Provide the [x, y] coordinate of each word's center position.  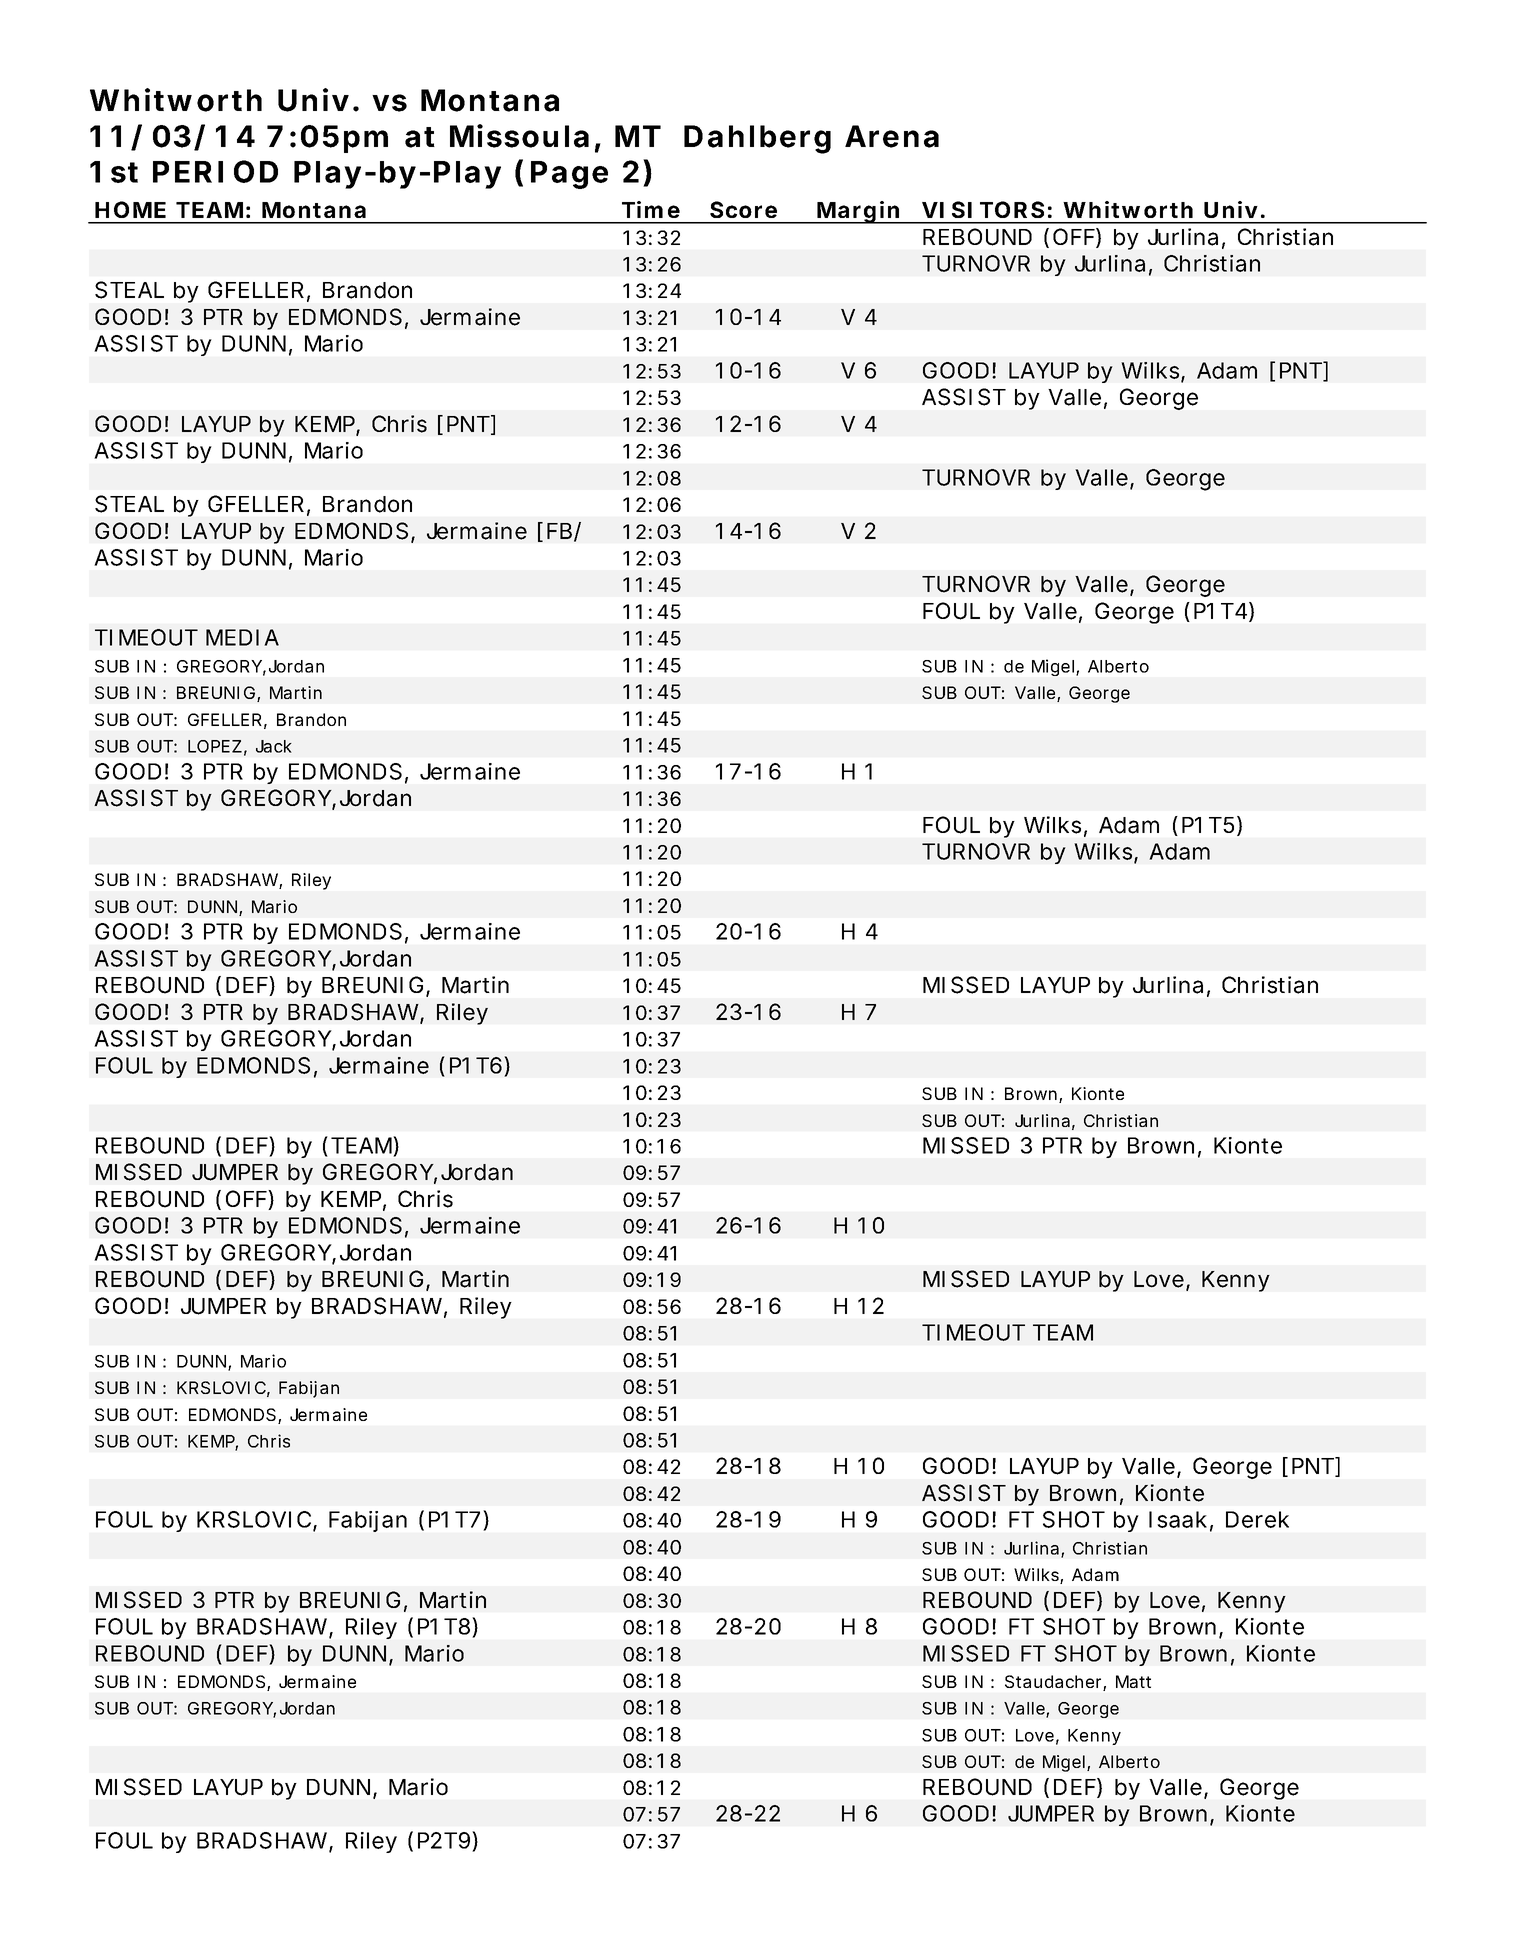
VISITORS [983, 209]
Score [743, 209]
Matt [1133, 1681]
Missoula [519, 136]
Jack [274, 746]
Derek [1257, 1519]
